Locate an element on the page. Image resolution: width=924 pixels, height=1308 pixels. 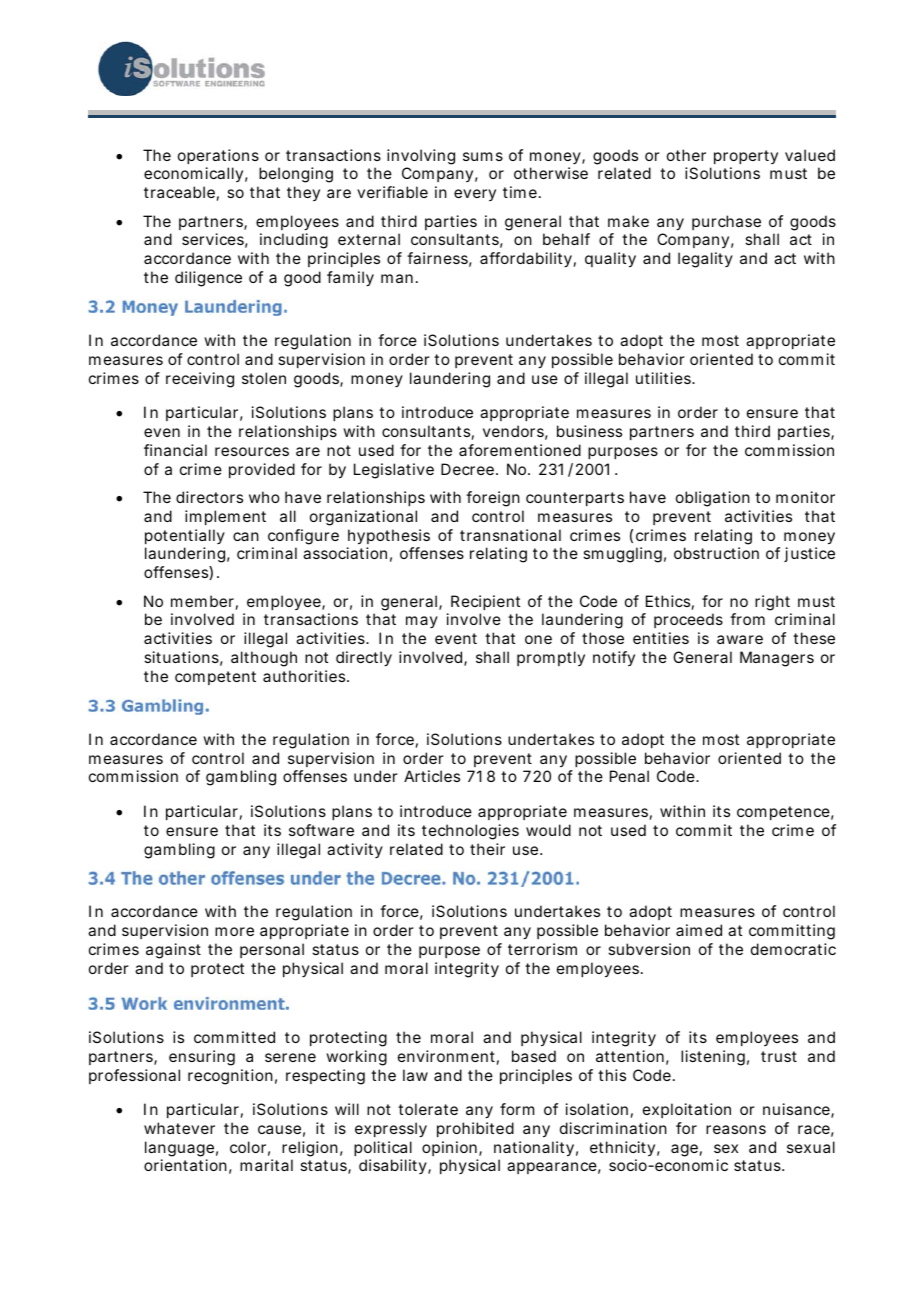
resources is located at coordinates (252, 451).
